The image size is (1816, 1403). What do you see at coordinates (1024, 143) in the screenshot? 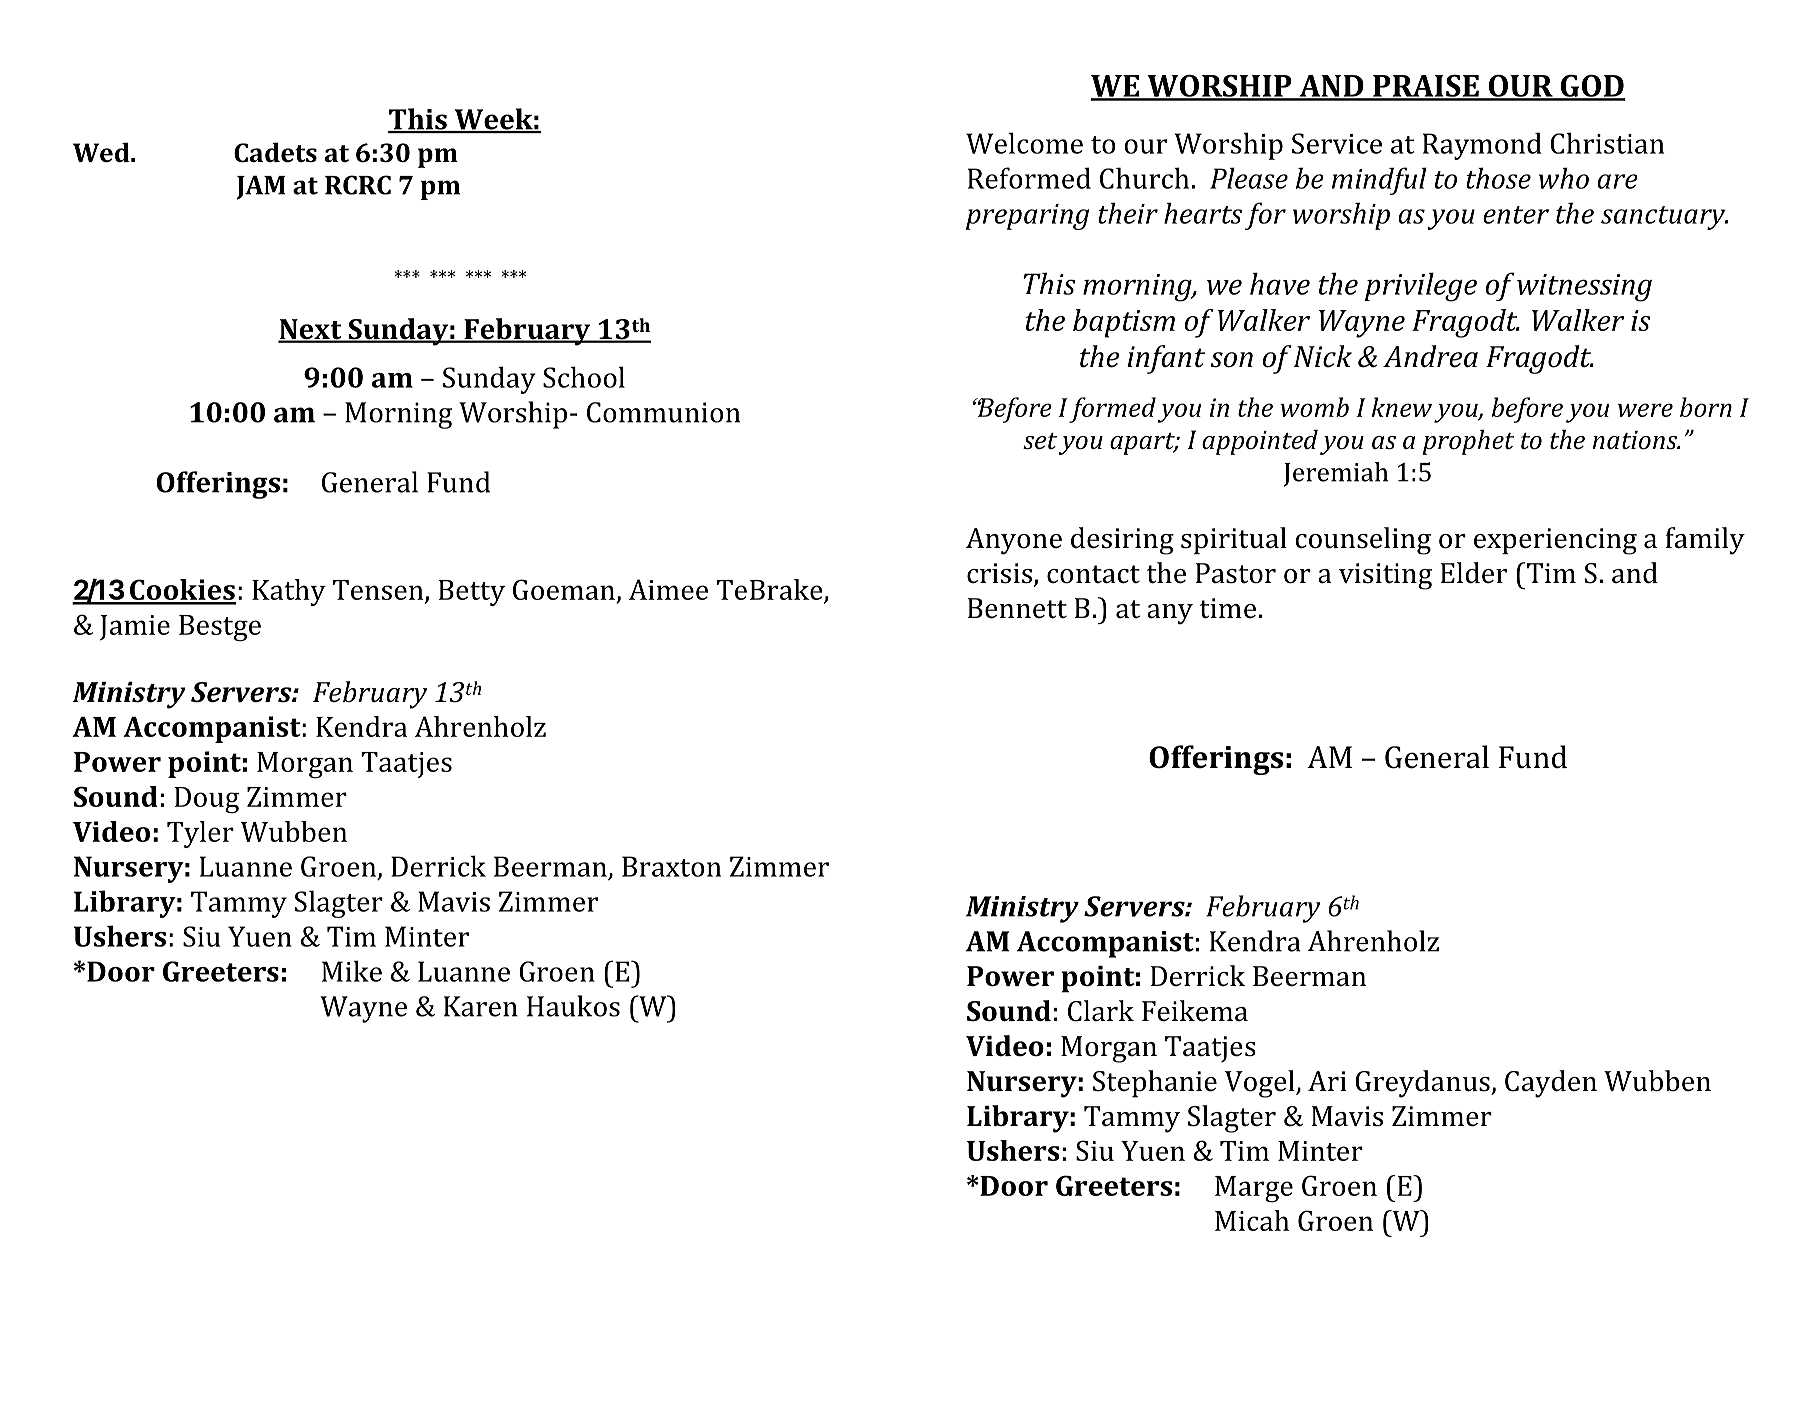
I see `Welcome` at bounding box center [1024, 143].
